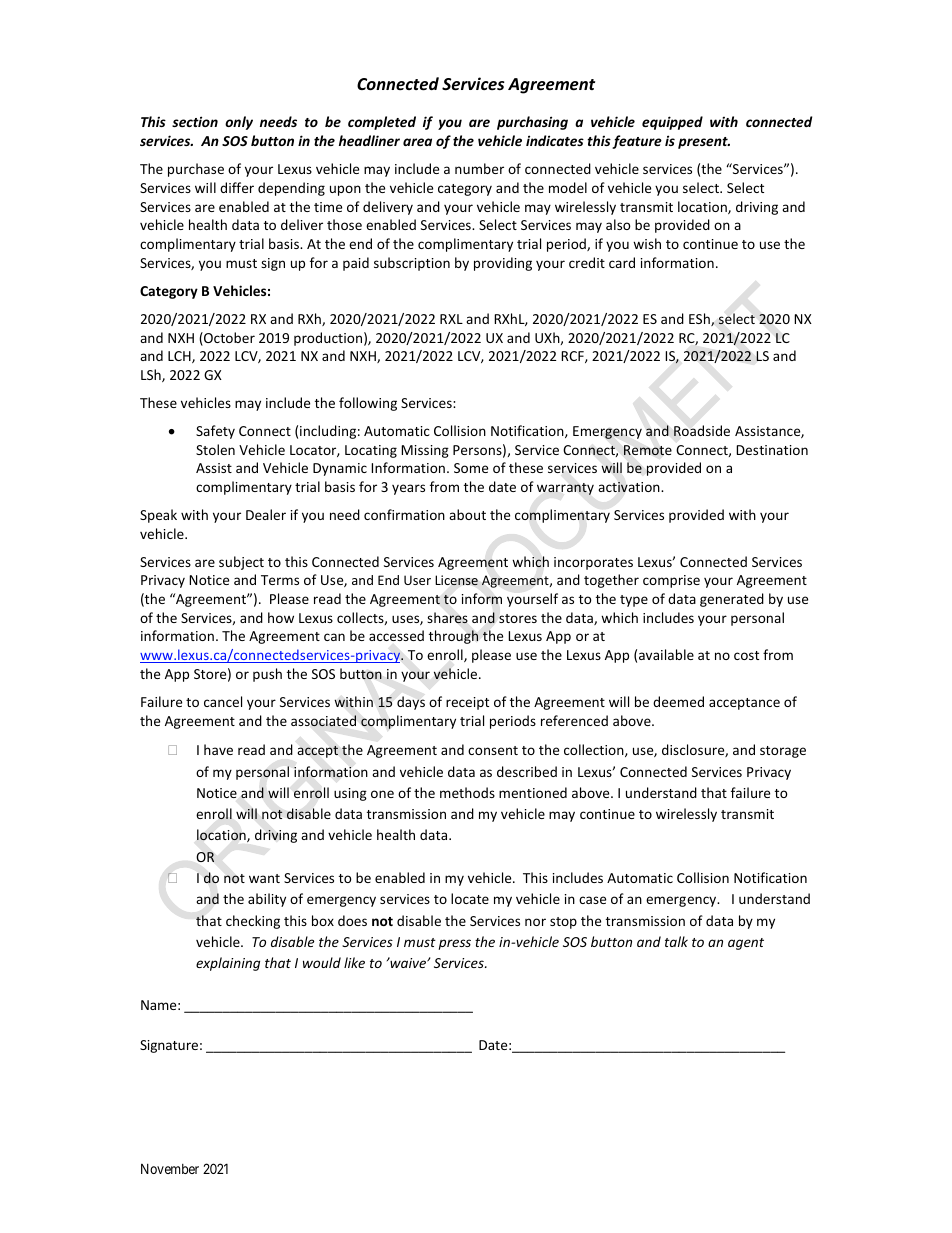 This screenshot has width=952, height=1233. What do you see at coordinates (170, 1169) in the screenshot?
I see `November` at bounding box center [170, 1169].
